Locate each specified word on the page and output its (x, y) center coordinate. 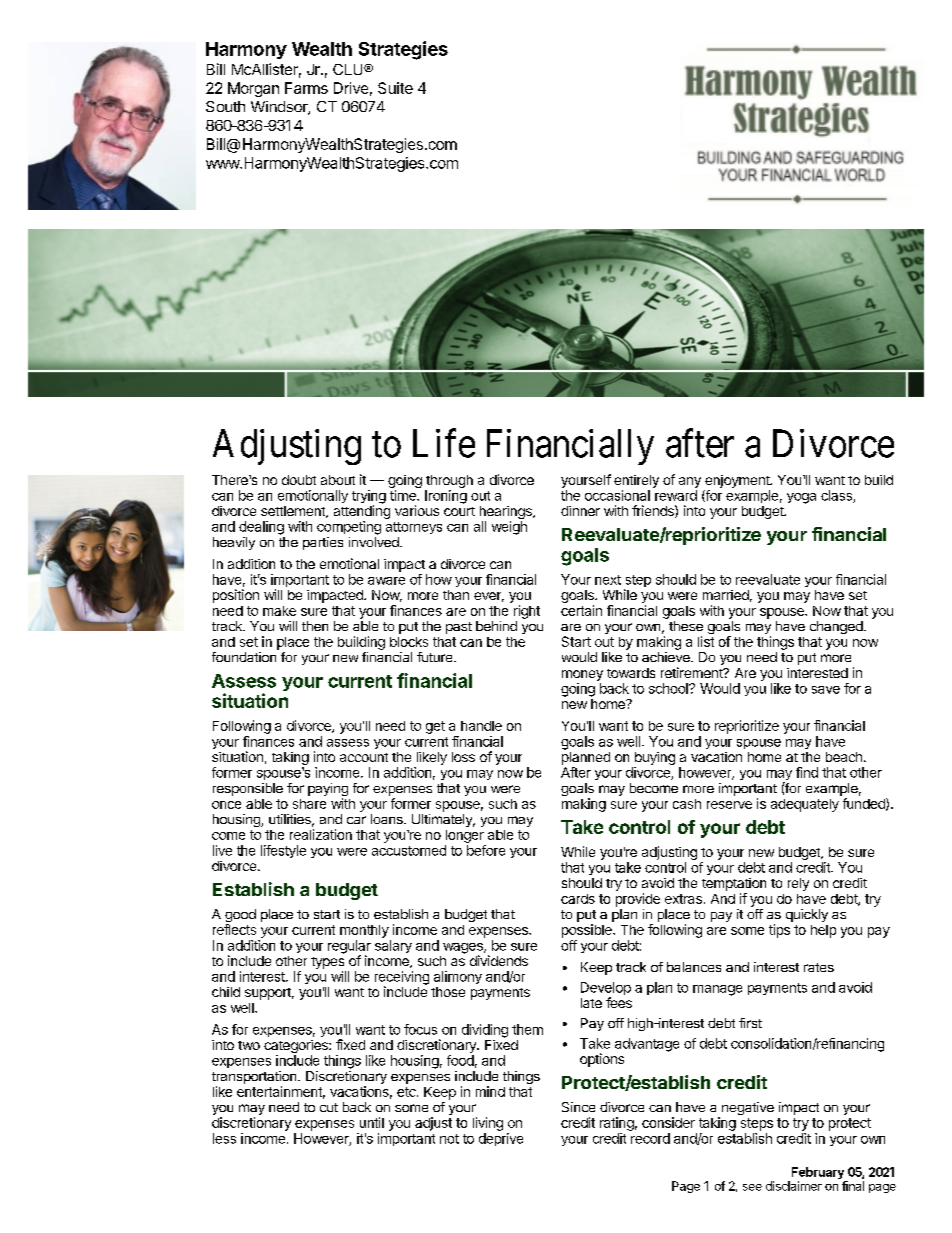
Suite (395, 88)
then (315, 626)
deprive (501, 1139)
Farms (306, 88)
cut (329, 1107)
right (527, 612)
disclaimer (794, 1186)
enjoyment (738, 481)
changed (836, 627)
